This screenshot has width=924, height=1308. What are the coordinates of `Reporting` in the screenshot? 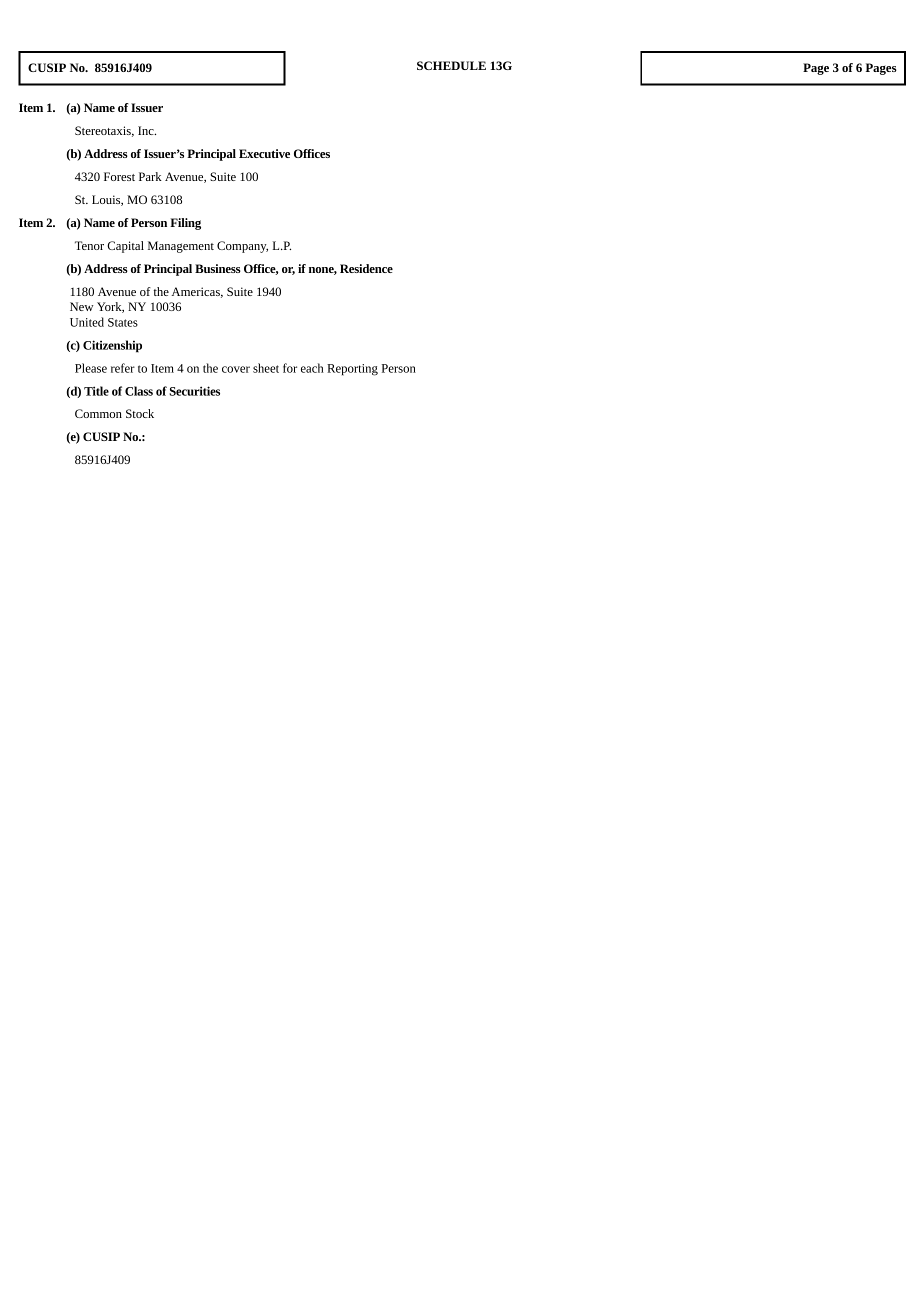 It's located at (352, 370).
